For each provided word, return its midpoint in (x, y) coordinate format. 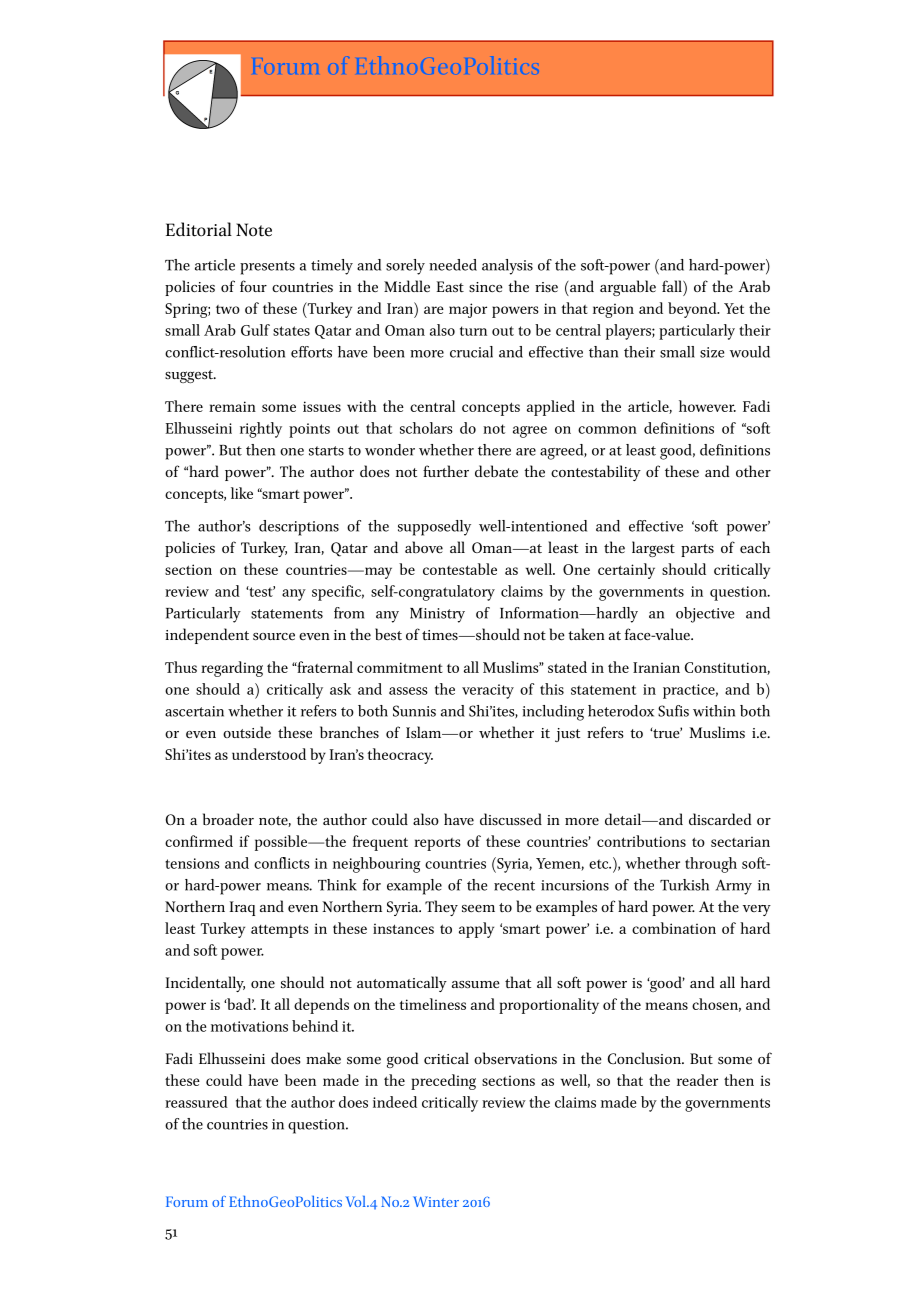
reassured (196, 1102)
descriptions (299, 528)
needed (453, 265)
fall (673, 286)
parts (697, 550)
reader (697, 1080)
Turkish (684, 885)
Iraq (242, 908)
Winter (436, 1201)
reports (437, 844)
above (424, 547)
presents (267, 268)
